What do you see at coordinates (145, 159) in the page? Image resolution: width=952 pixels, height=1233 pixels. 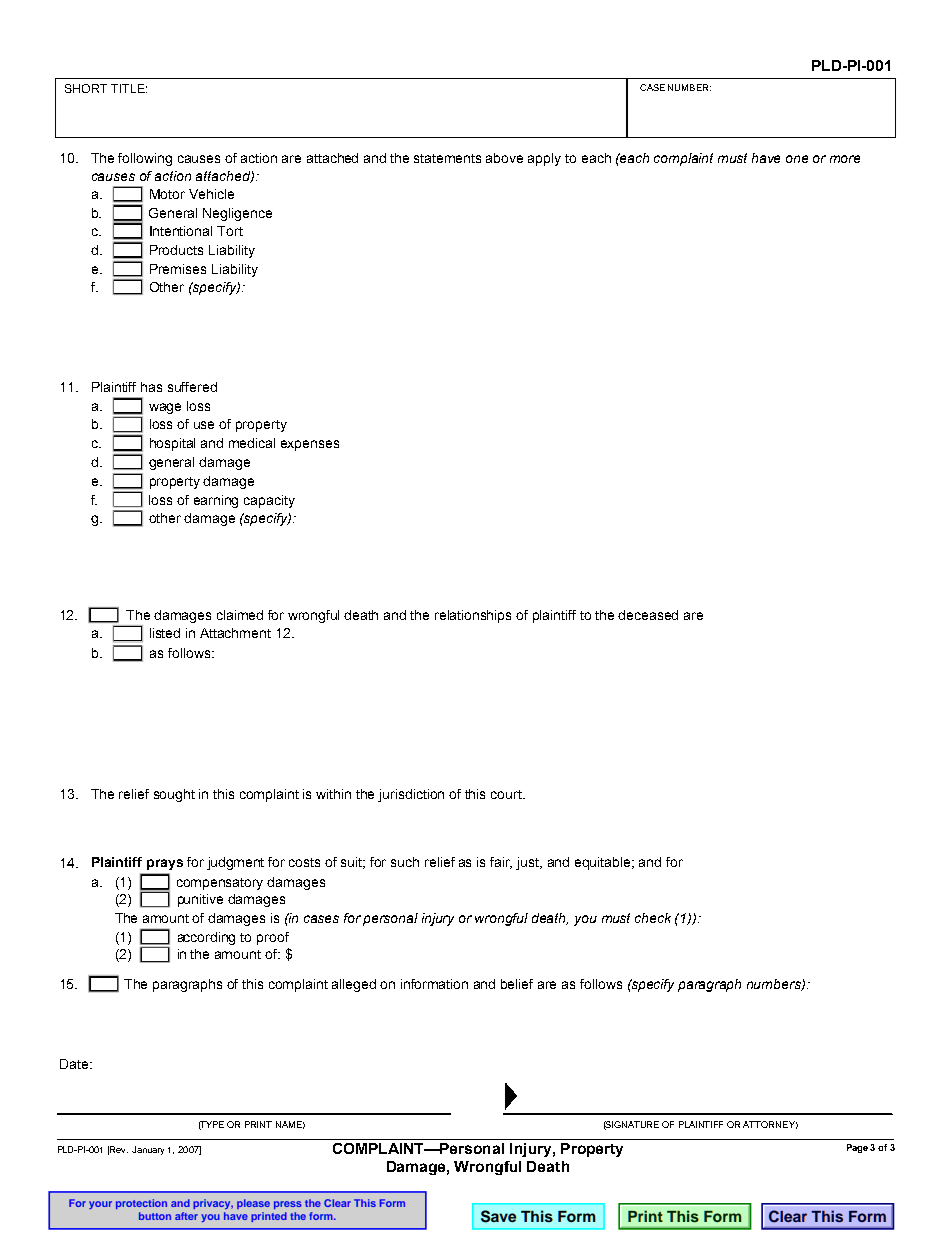 I see `following` at bounding box center [145, 159].
